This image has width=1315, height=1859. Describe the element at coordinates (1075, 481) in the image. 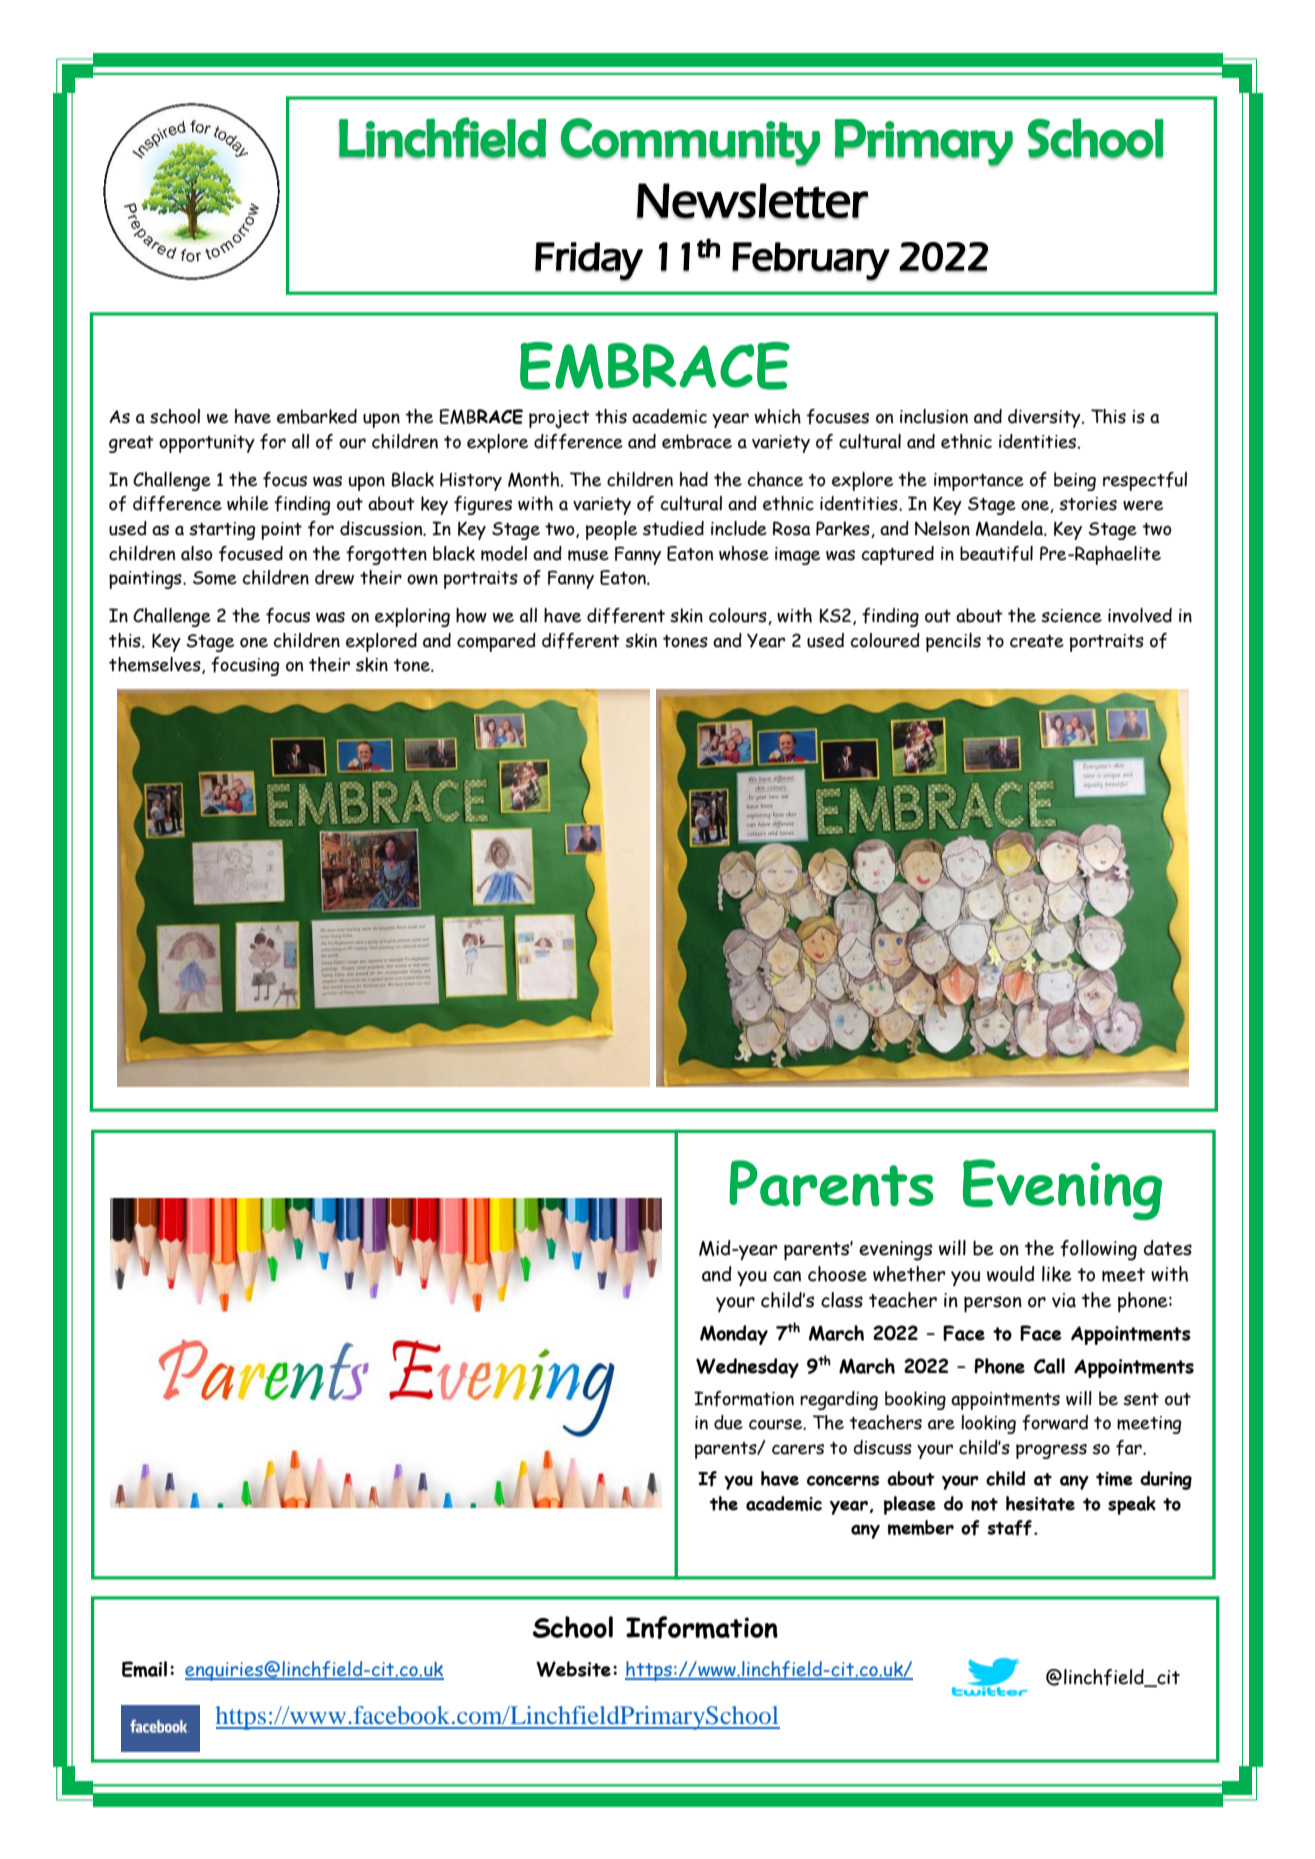

I see `being` at that location.
